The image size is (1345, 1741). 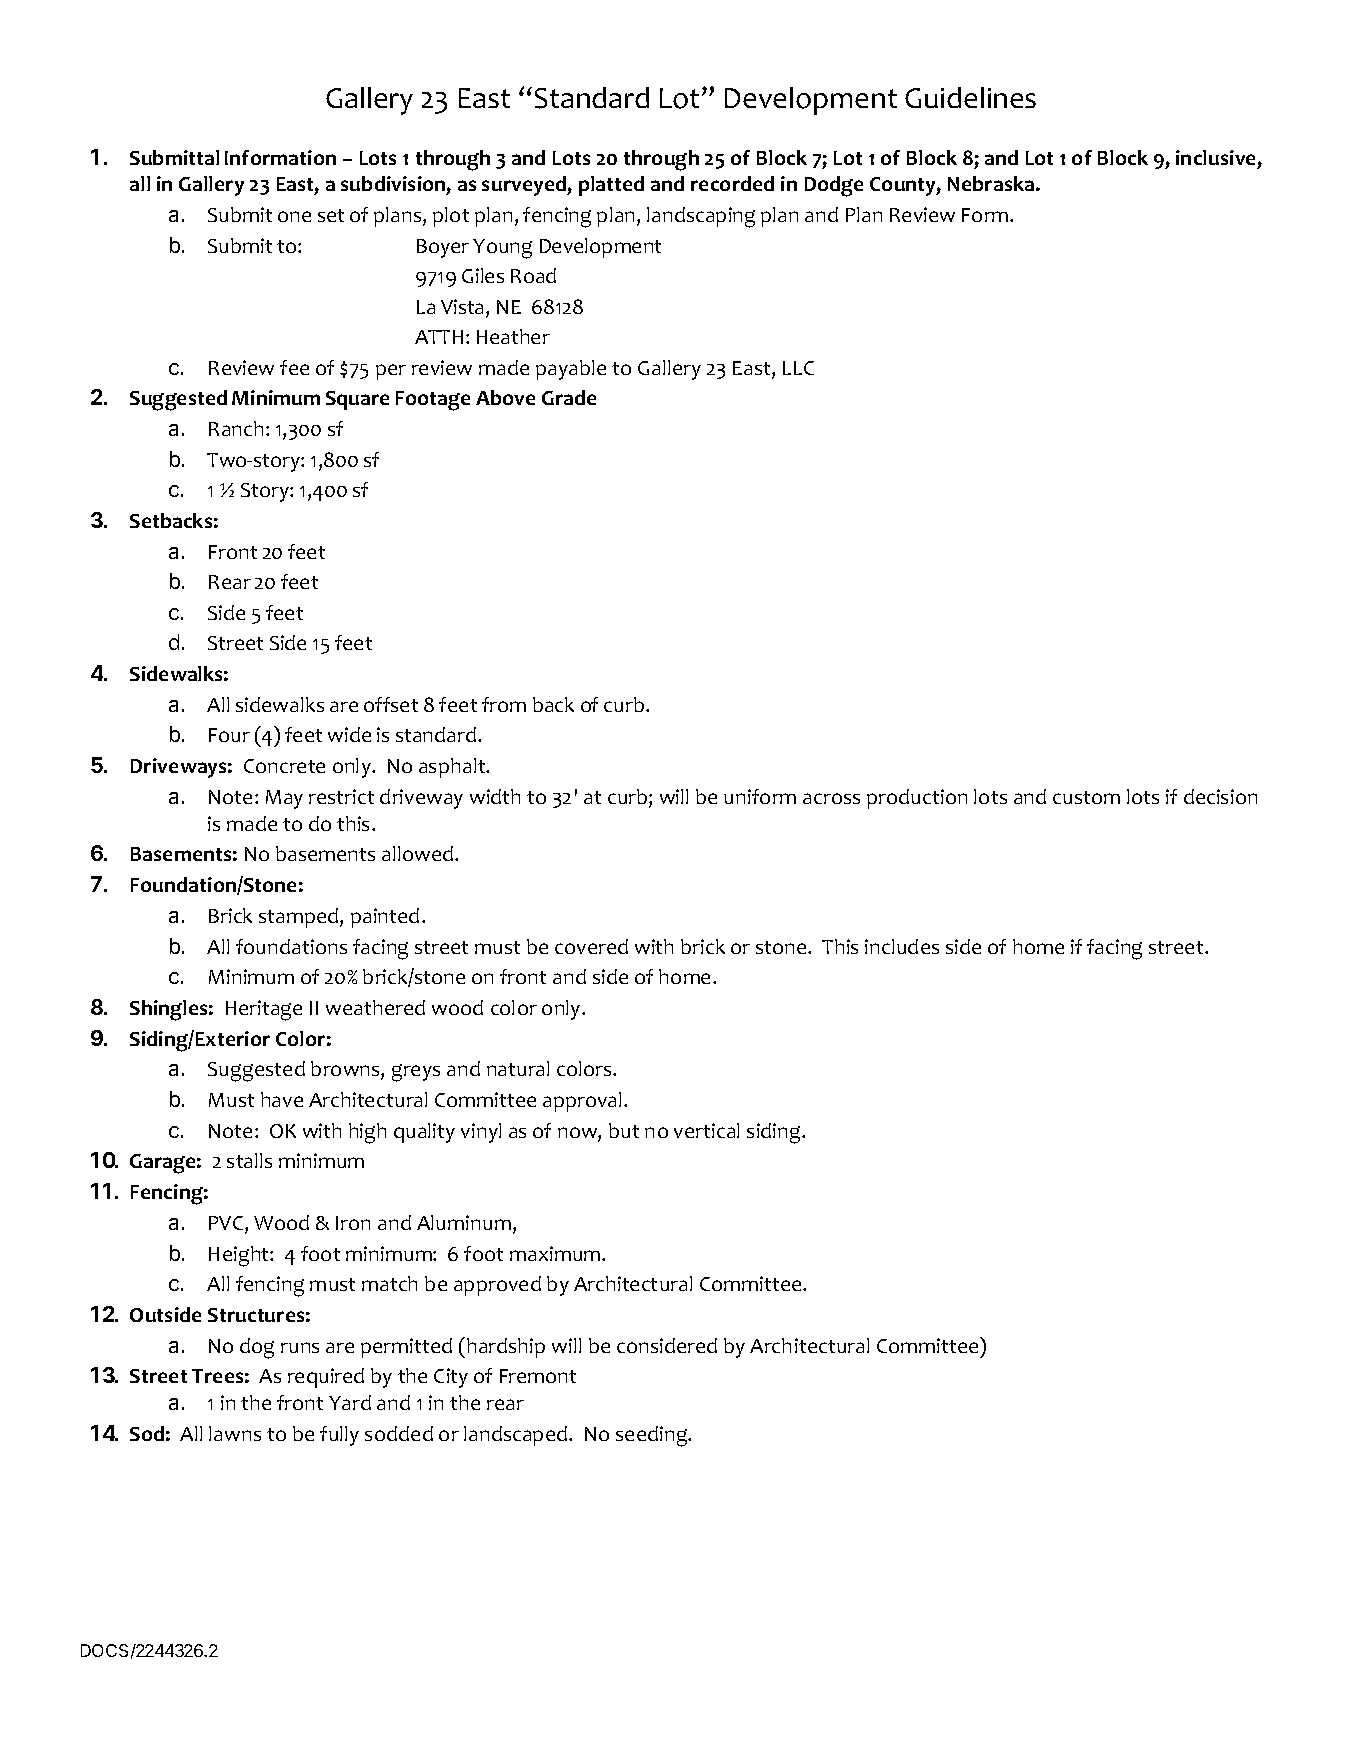 I want to click on browns, so click(x=346, y=1070).
